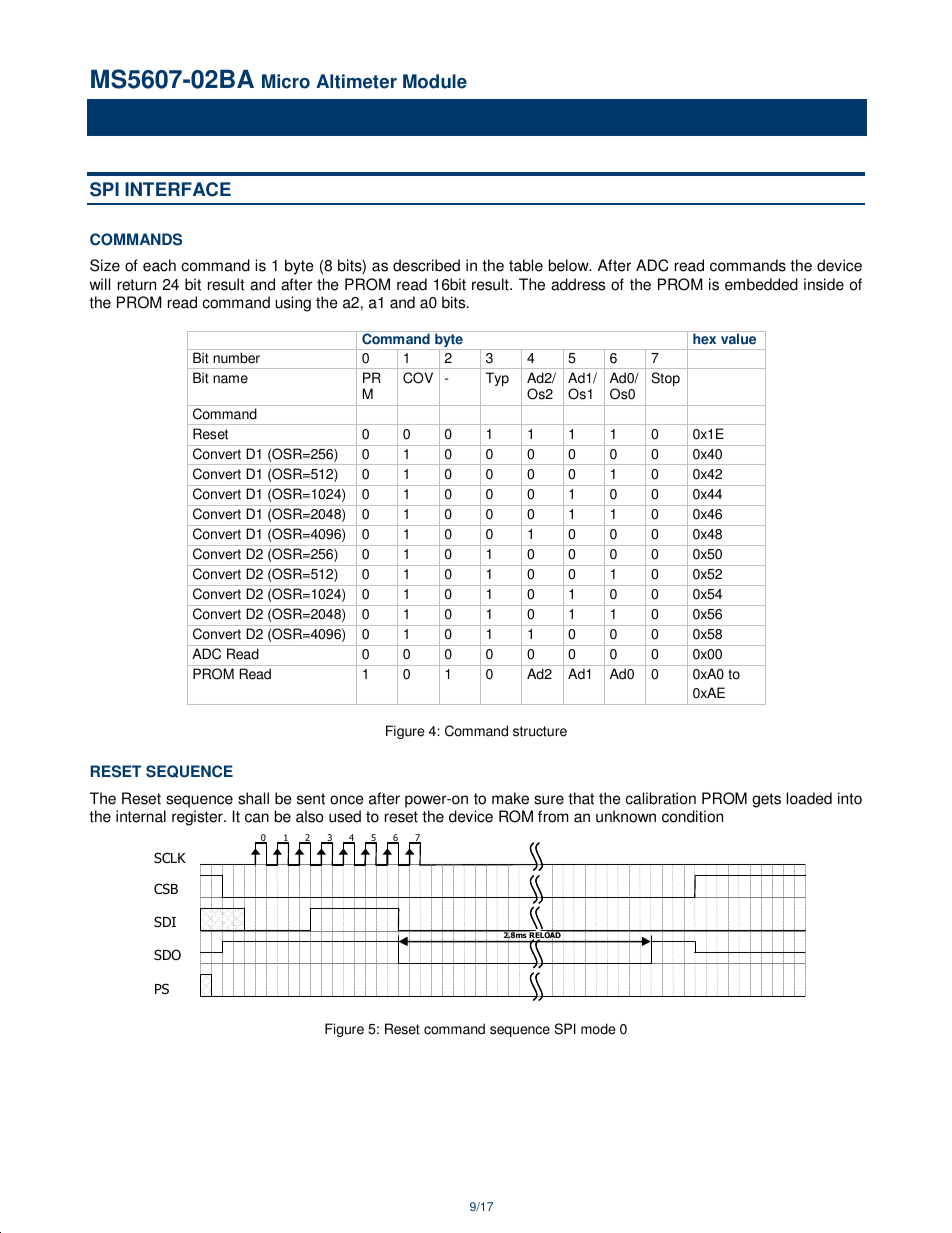 The image size is (952, 1233). I want to click on Typ, so click(497, 379).
